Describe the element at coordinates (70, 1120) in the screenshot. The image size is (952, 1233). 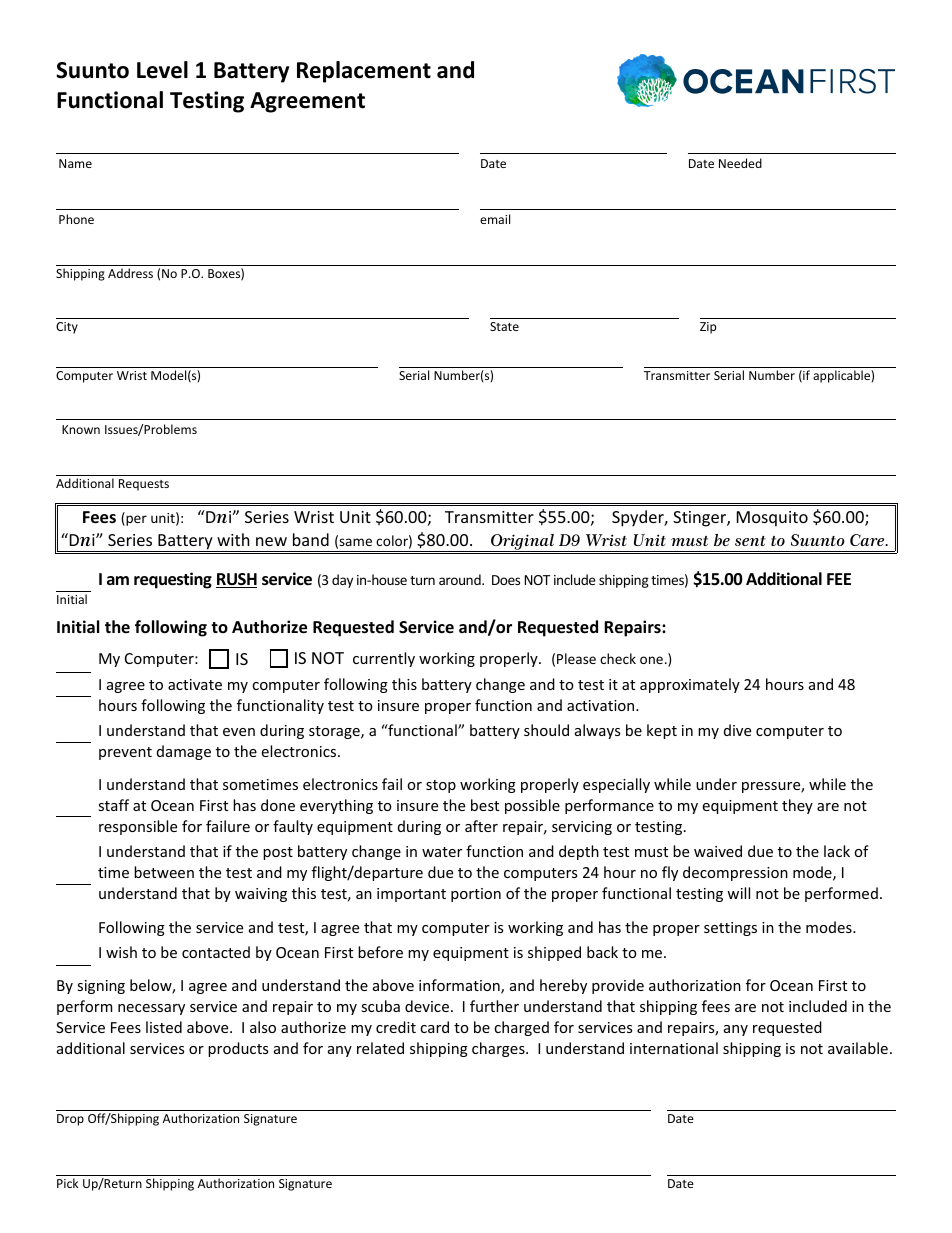
I see `Drop` at that location.
